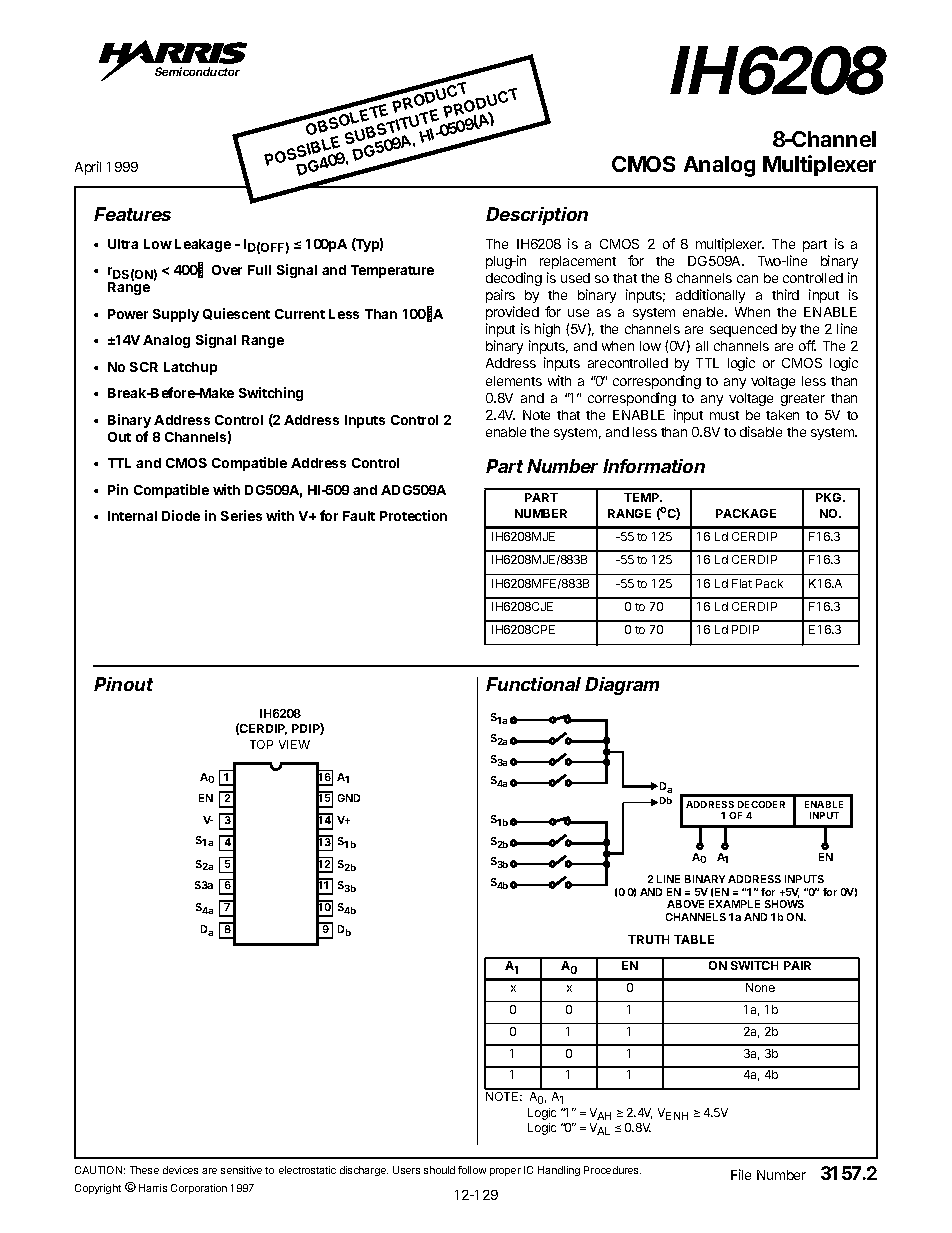  I want to click on VIEW, so click(294, 744).
